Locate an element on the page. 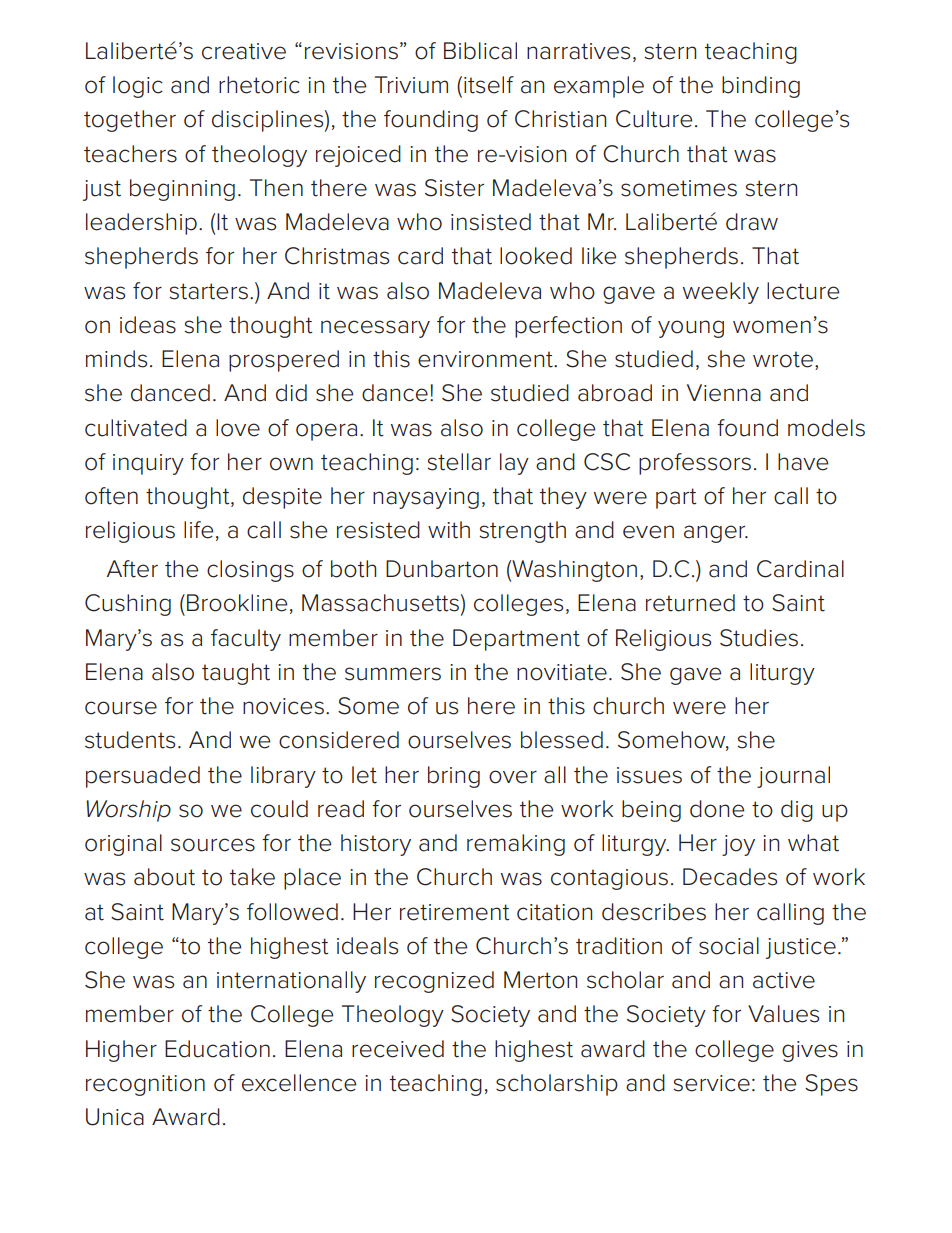 The width and height of the page is (952, 1233). students is located at coordinates (130, 740).
